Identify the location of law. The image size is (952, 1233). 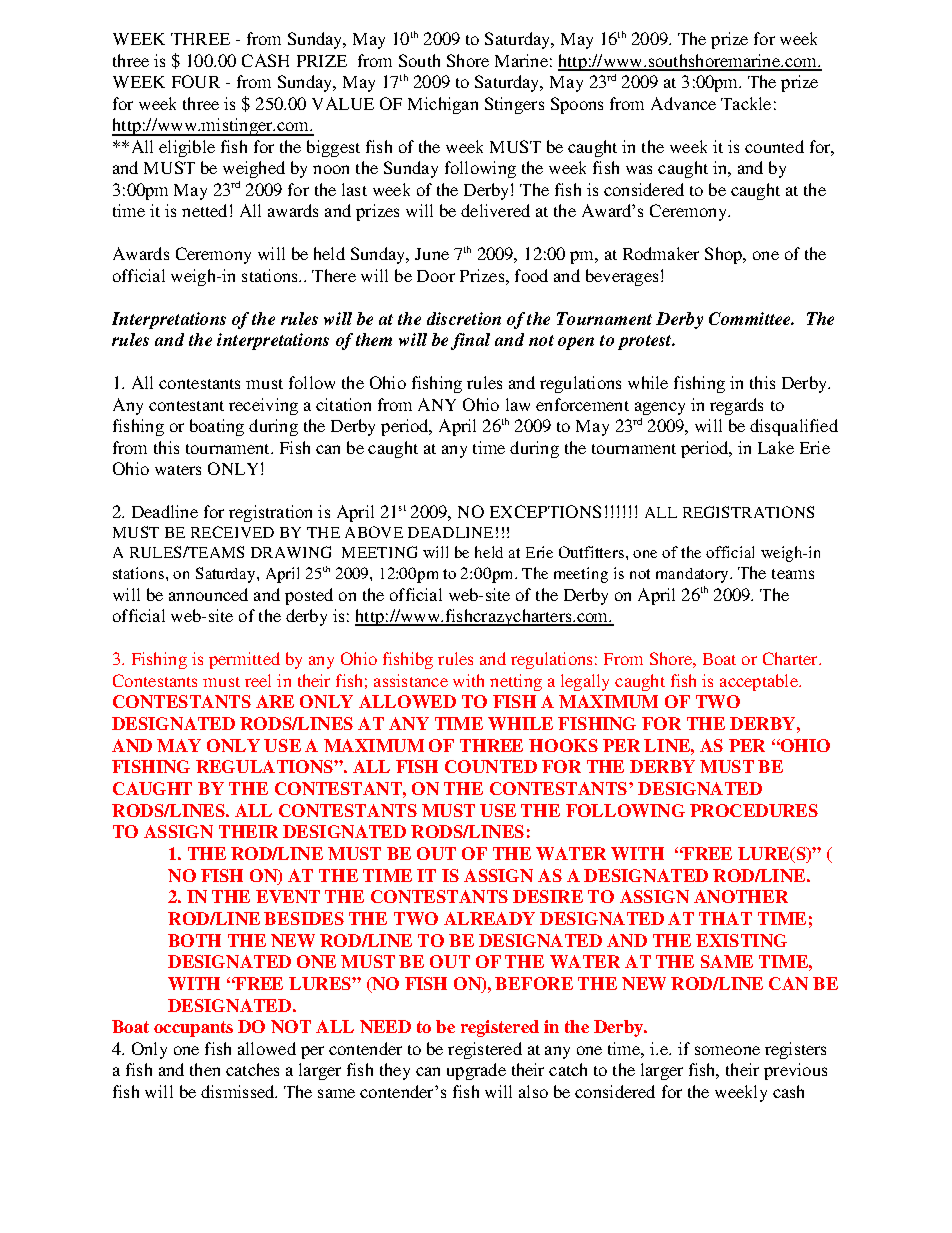
(518, 404).
